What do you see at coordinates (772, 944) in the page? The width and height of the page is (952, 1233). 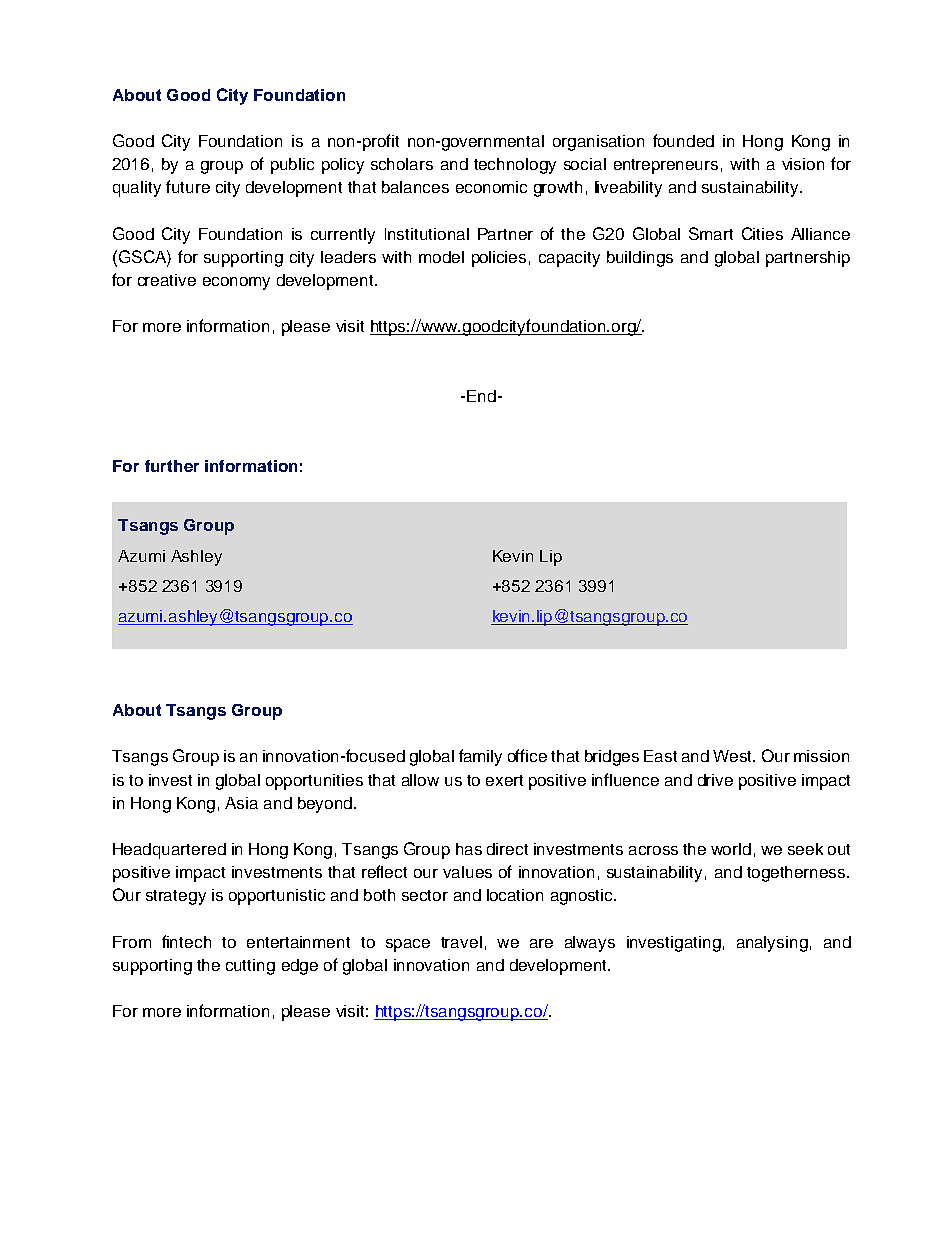 I see `analysing` at bounding box center [772, 944].
